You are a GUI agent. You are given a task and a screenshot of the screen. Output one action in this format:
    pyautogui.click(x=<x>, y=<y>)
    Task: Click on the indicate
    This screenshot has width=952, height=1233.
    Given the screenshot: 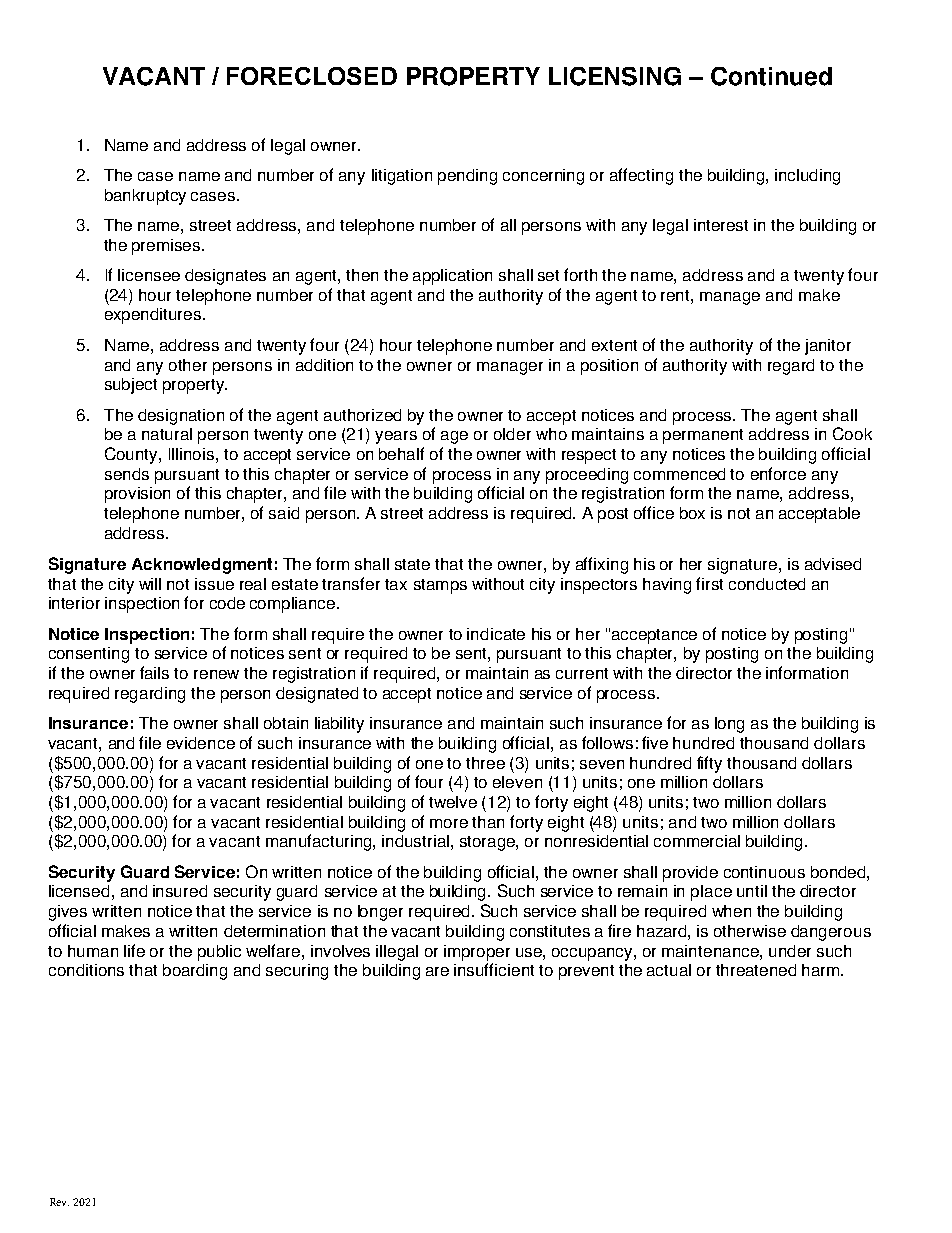 What is the action you would take?
    pyautogui.click(x=496, y=634)
